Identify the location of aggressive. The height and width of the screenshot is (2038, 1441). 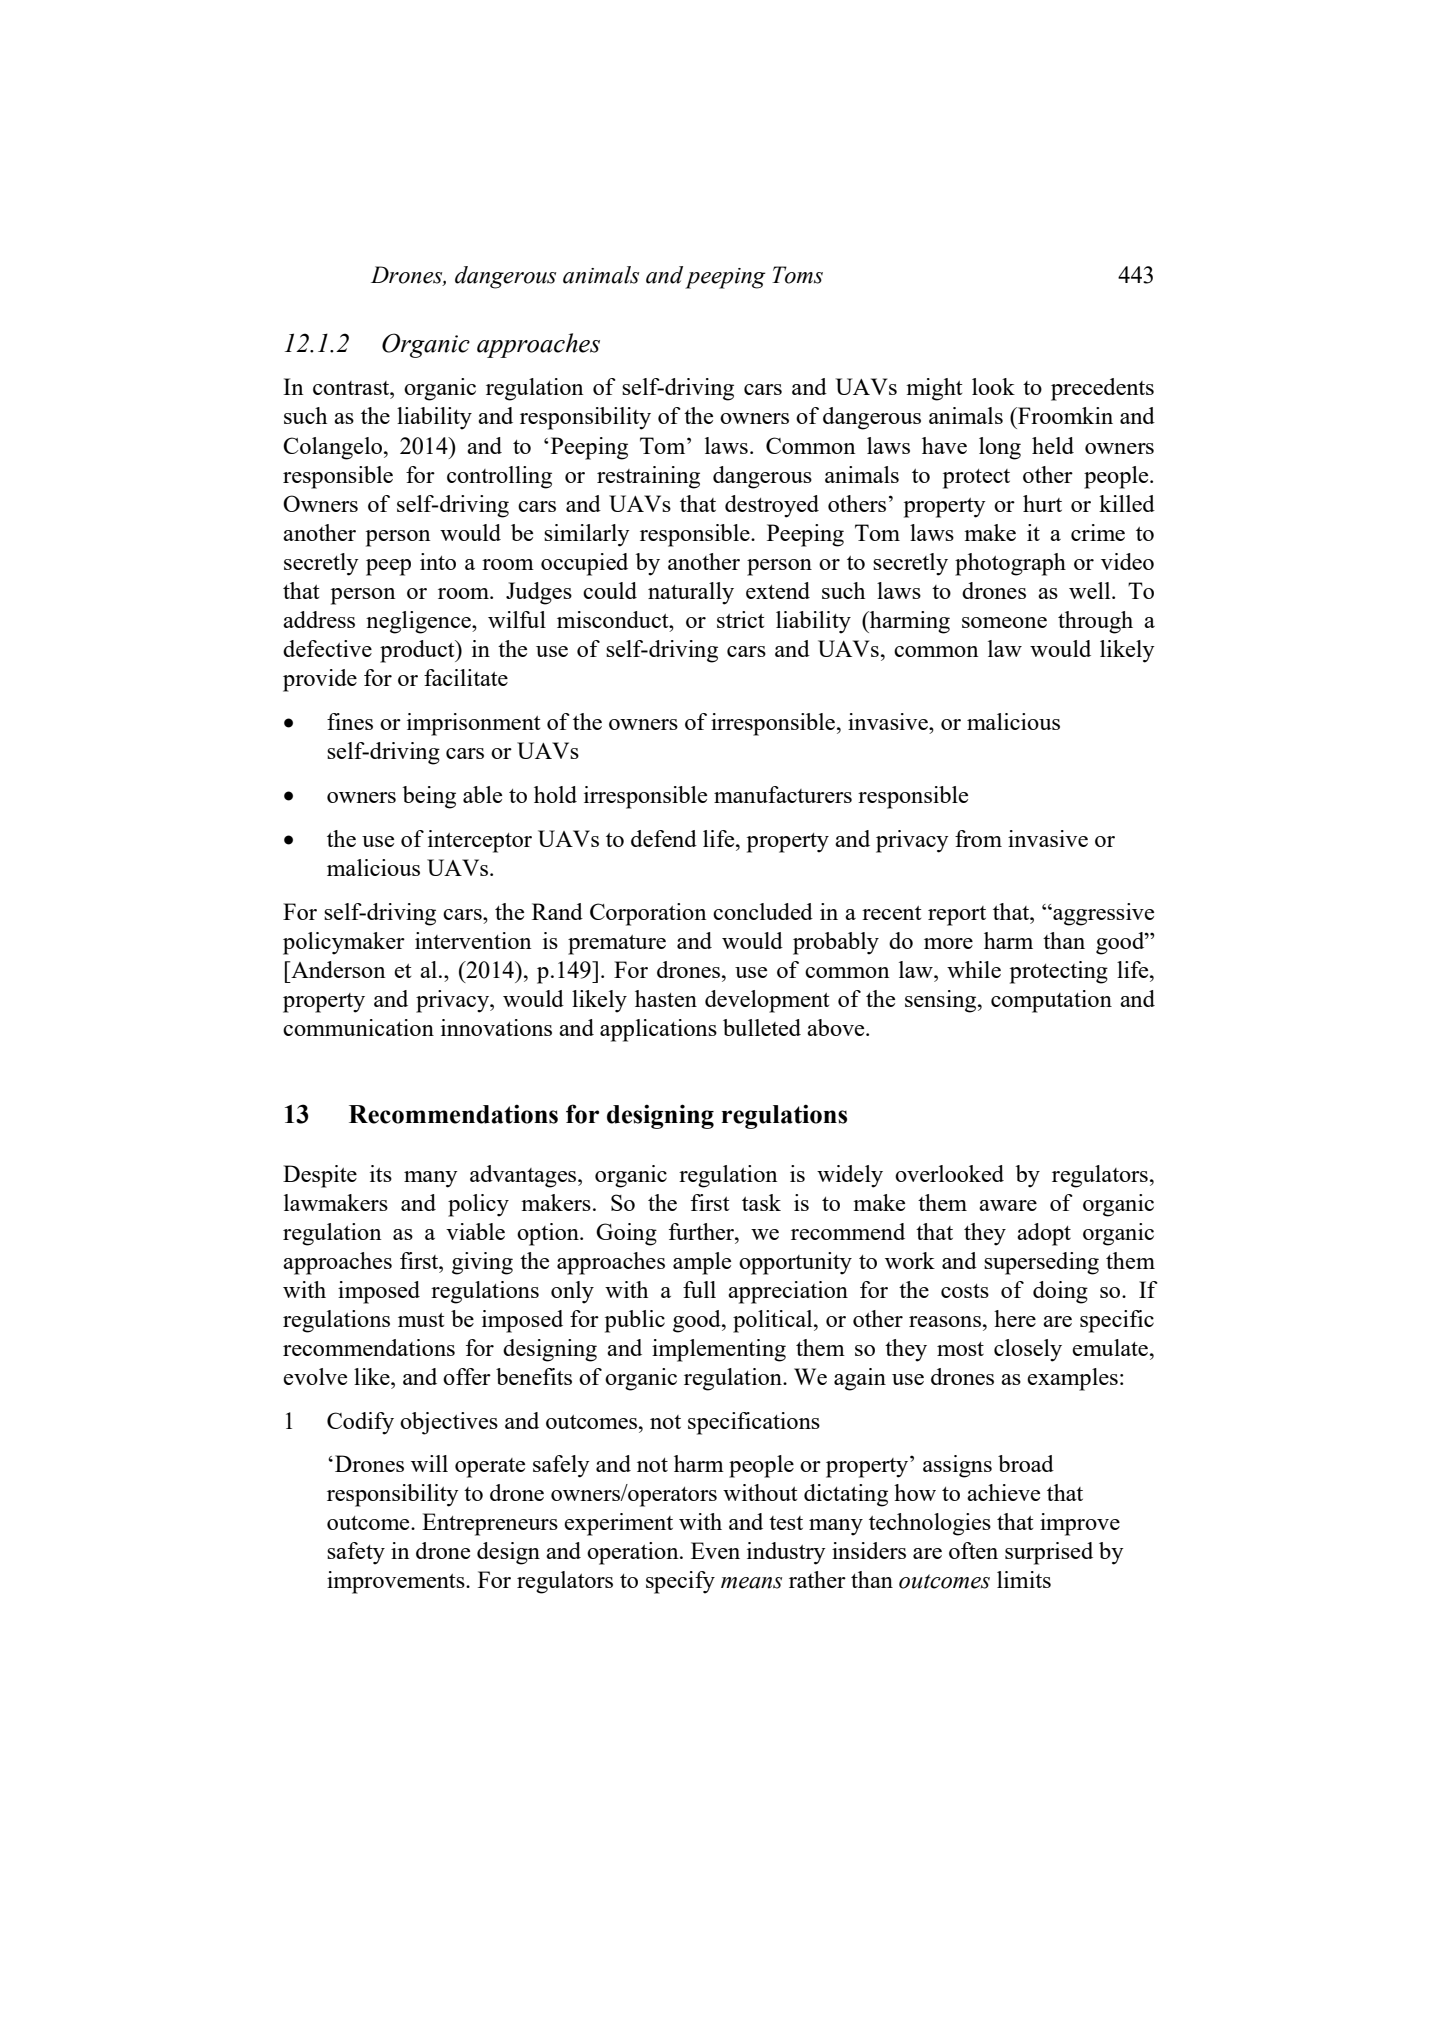
(1102, 914).
